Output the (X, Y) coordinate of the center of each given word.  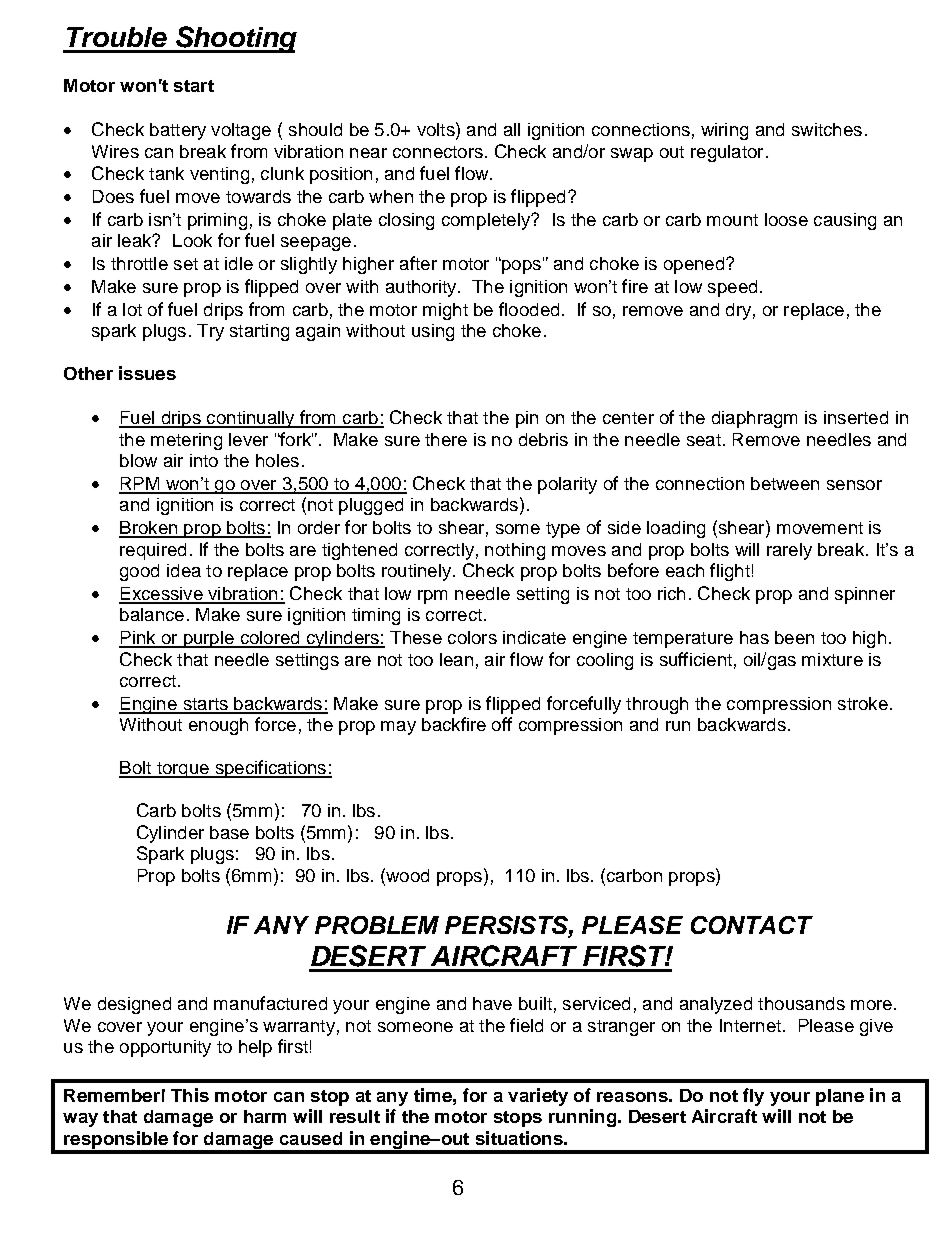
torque (182, 770)
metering (186, 441)
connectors (438, 152)
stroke (863, 703)
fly (753, 1097)
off (502, 724)
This (190, 1095)
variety (538, 1097)
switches (827, 129)
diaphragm (754, 419)
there (446, 439)
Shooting (235, 39)
